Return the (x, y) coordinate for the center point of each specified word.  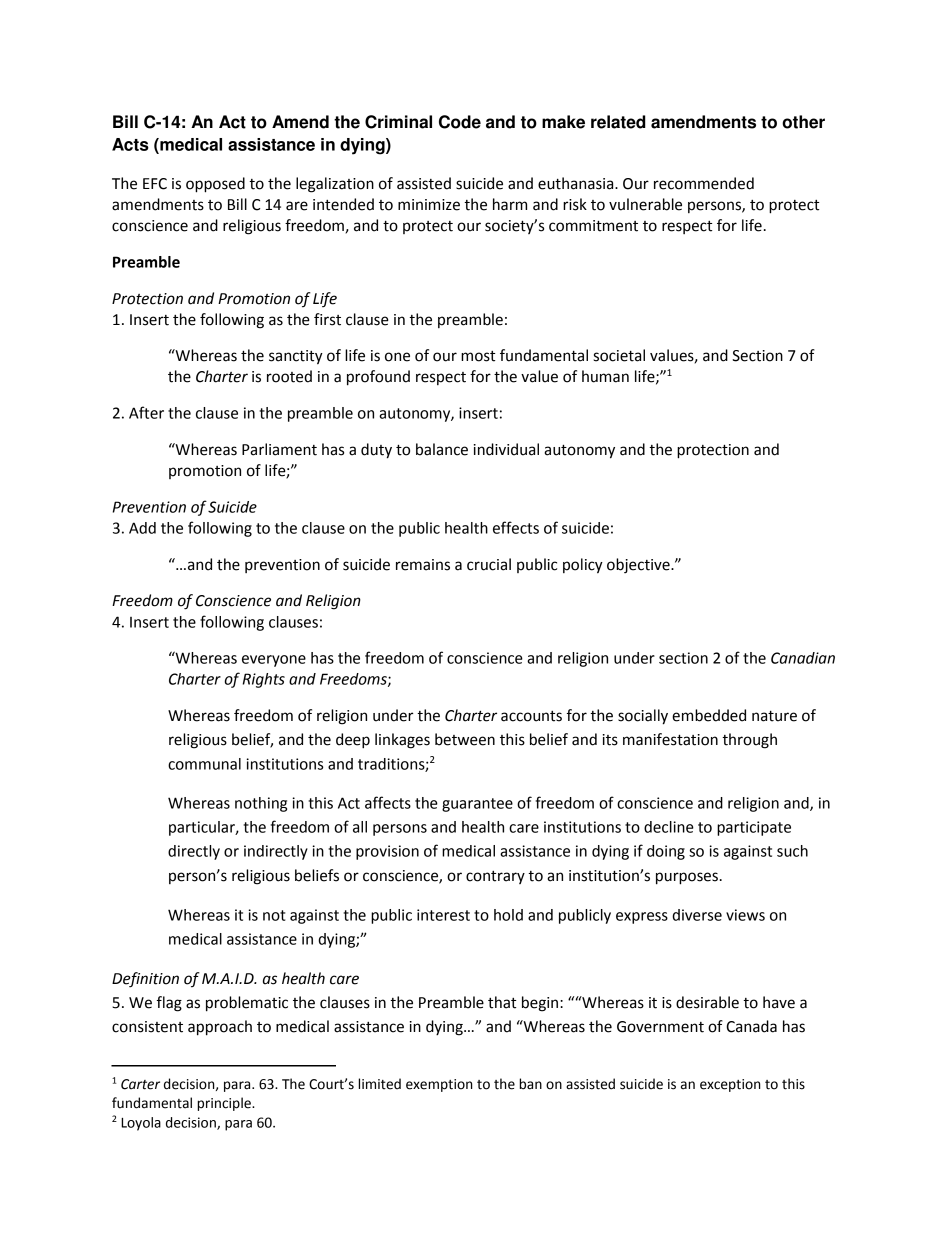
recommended (704, 183)
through (749, 741)
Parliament (279, 449)
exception (730, 1085)
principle (225, 1104)
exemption (439, 1085)
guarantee (477, 805)
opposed (215, 185)
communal (204, 764)
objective (639, 565)
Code (460, 122)
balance (442, 449)
